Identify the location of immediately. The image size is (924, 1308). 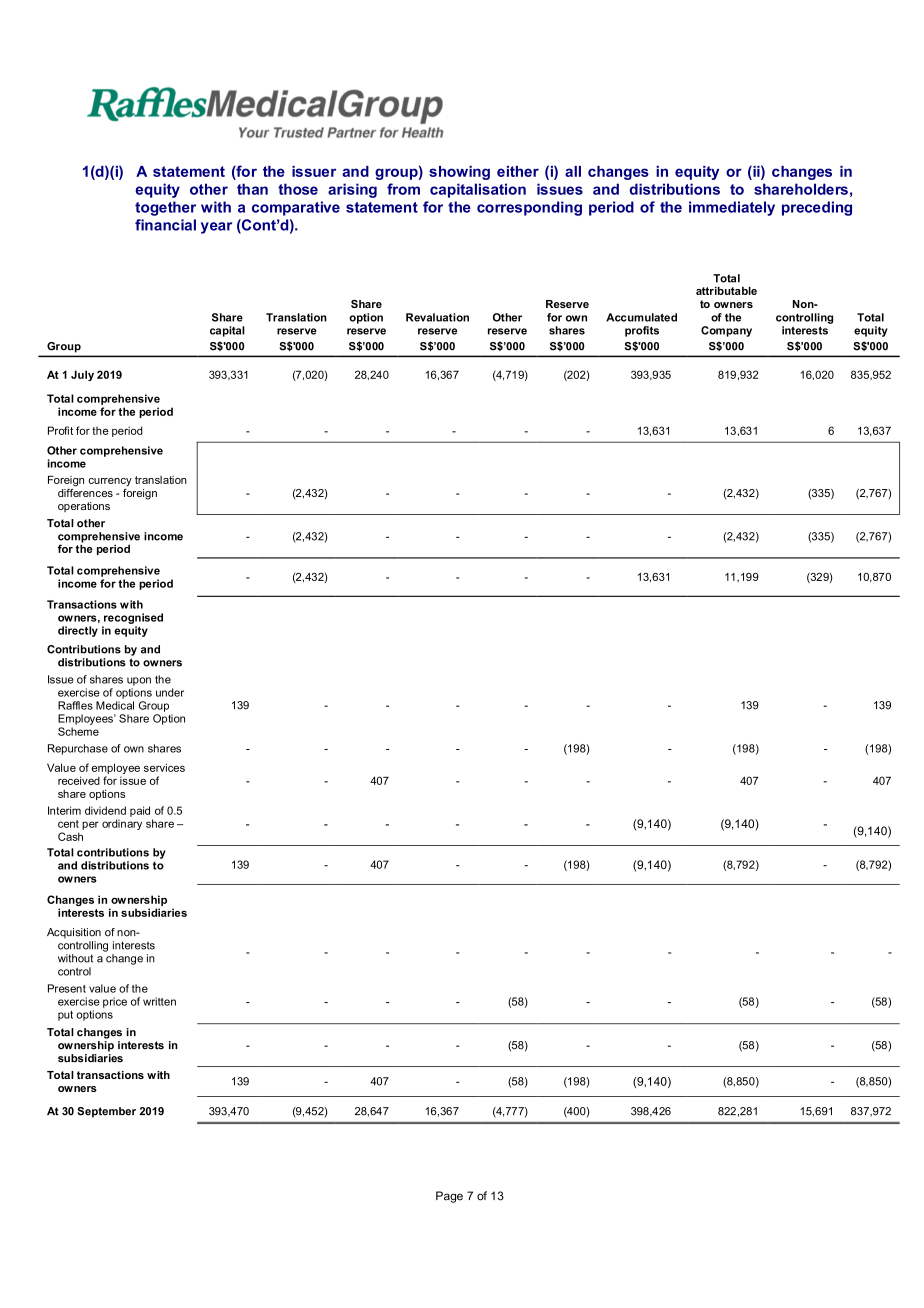
(732, 208).
